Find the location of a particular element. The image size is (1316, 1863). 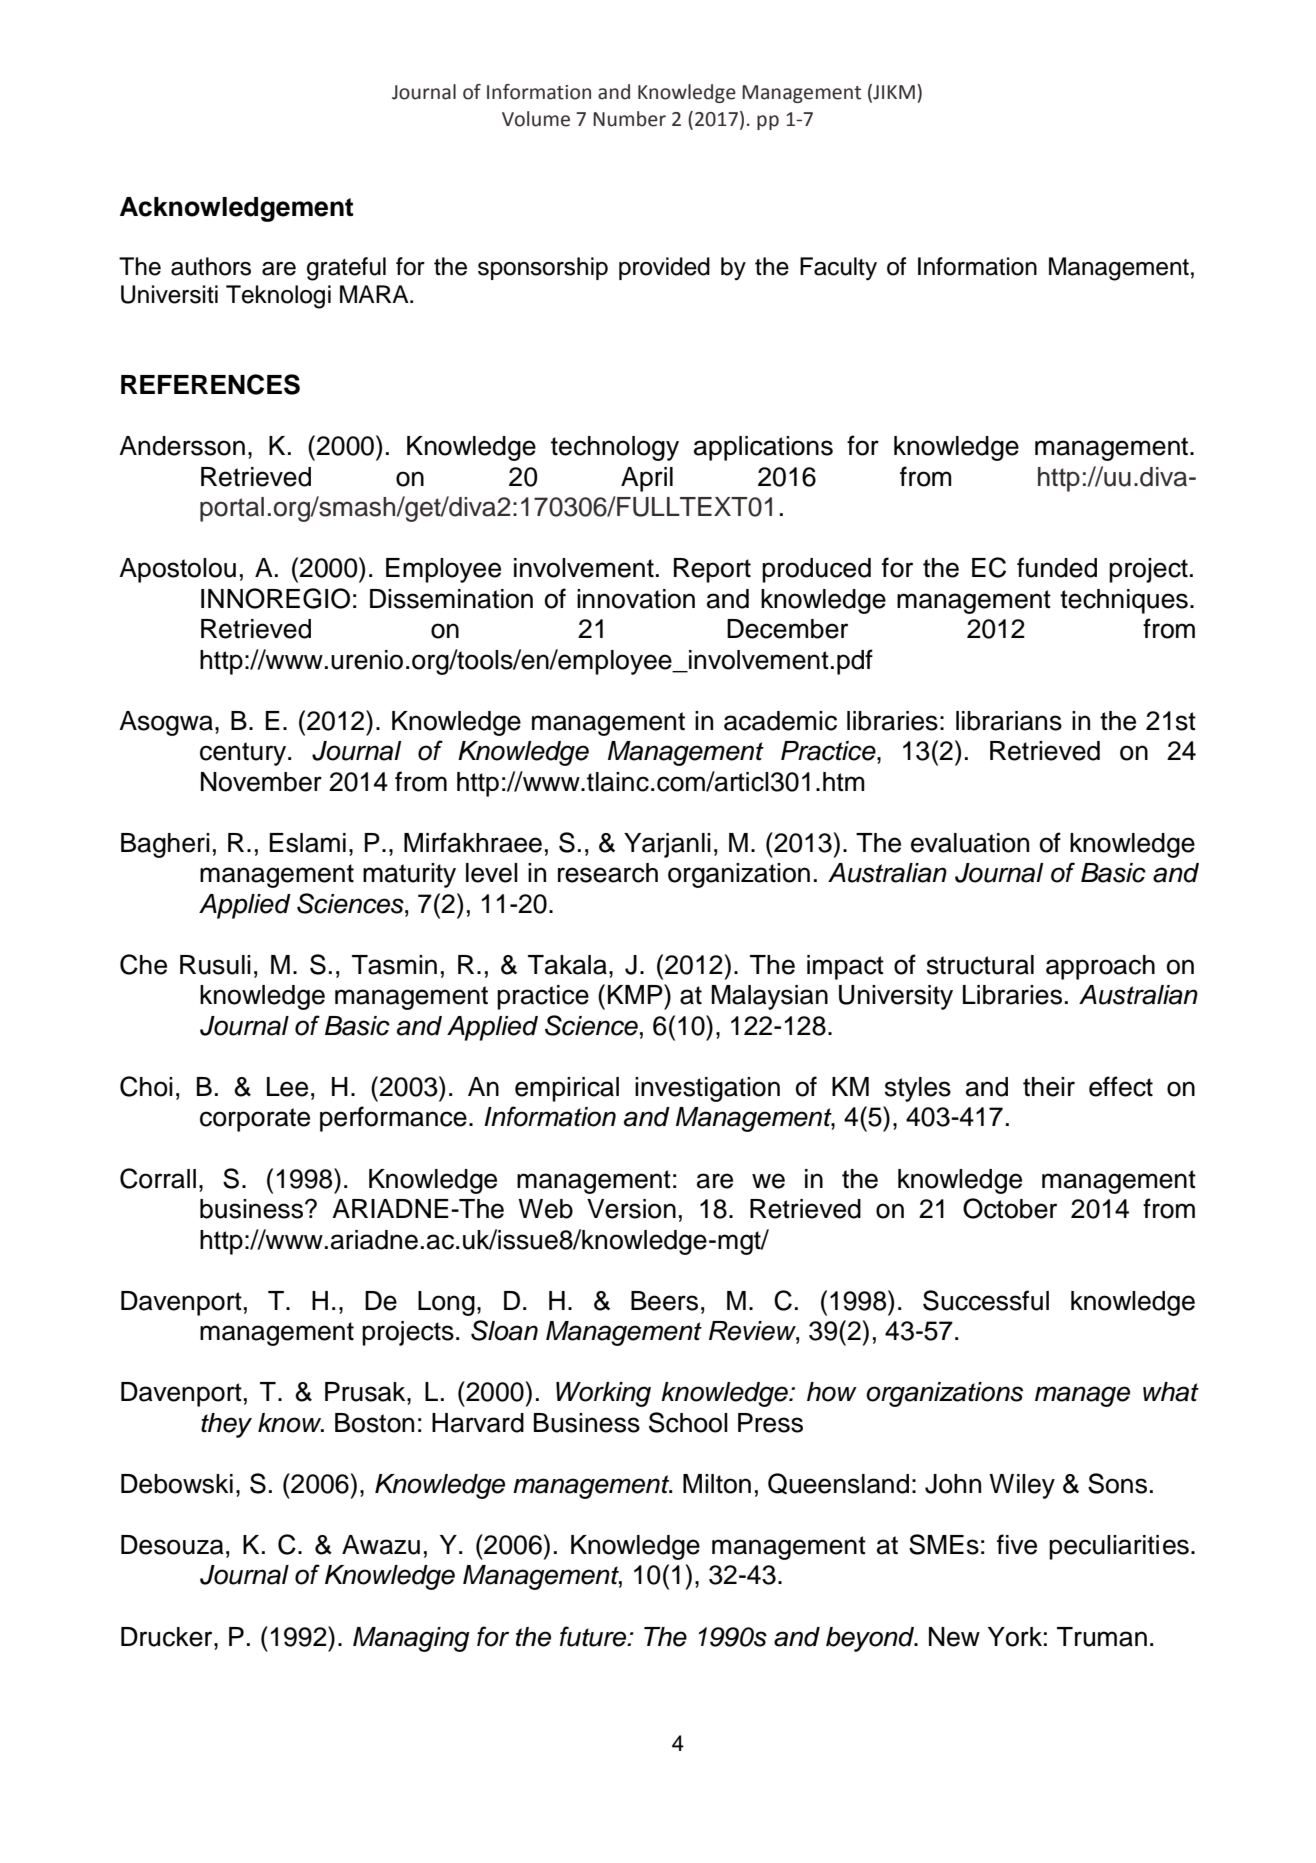

Faculty is located at coordinates (838, 269).
